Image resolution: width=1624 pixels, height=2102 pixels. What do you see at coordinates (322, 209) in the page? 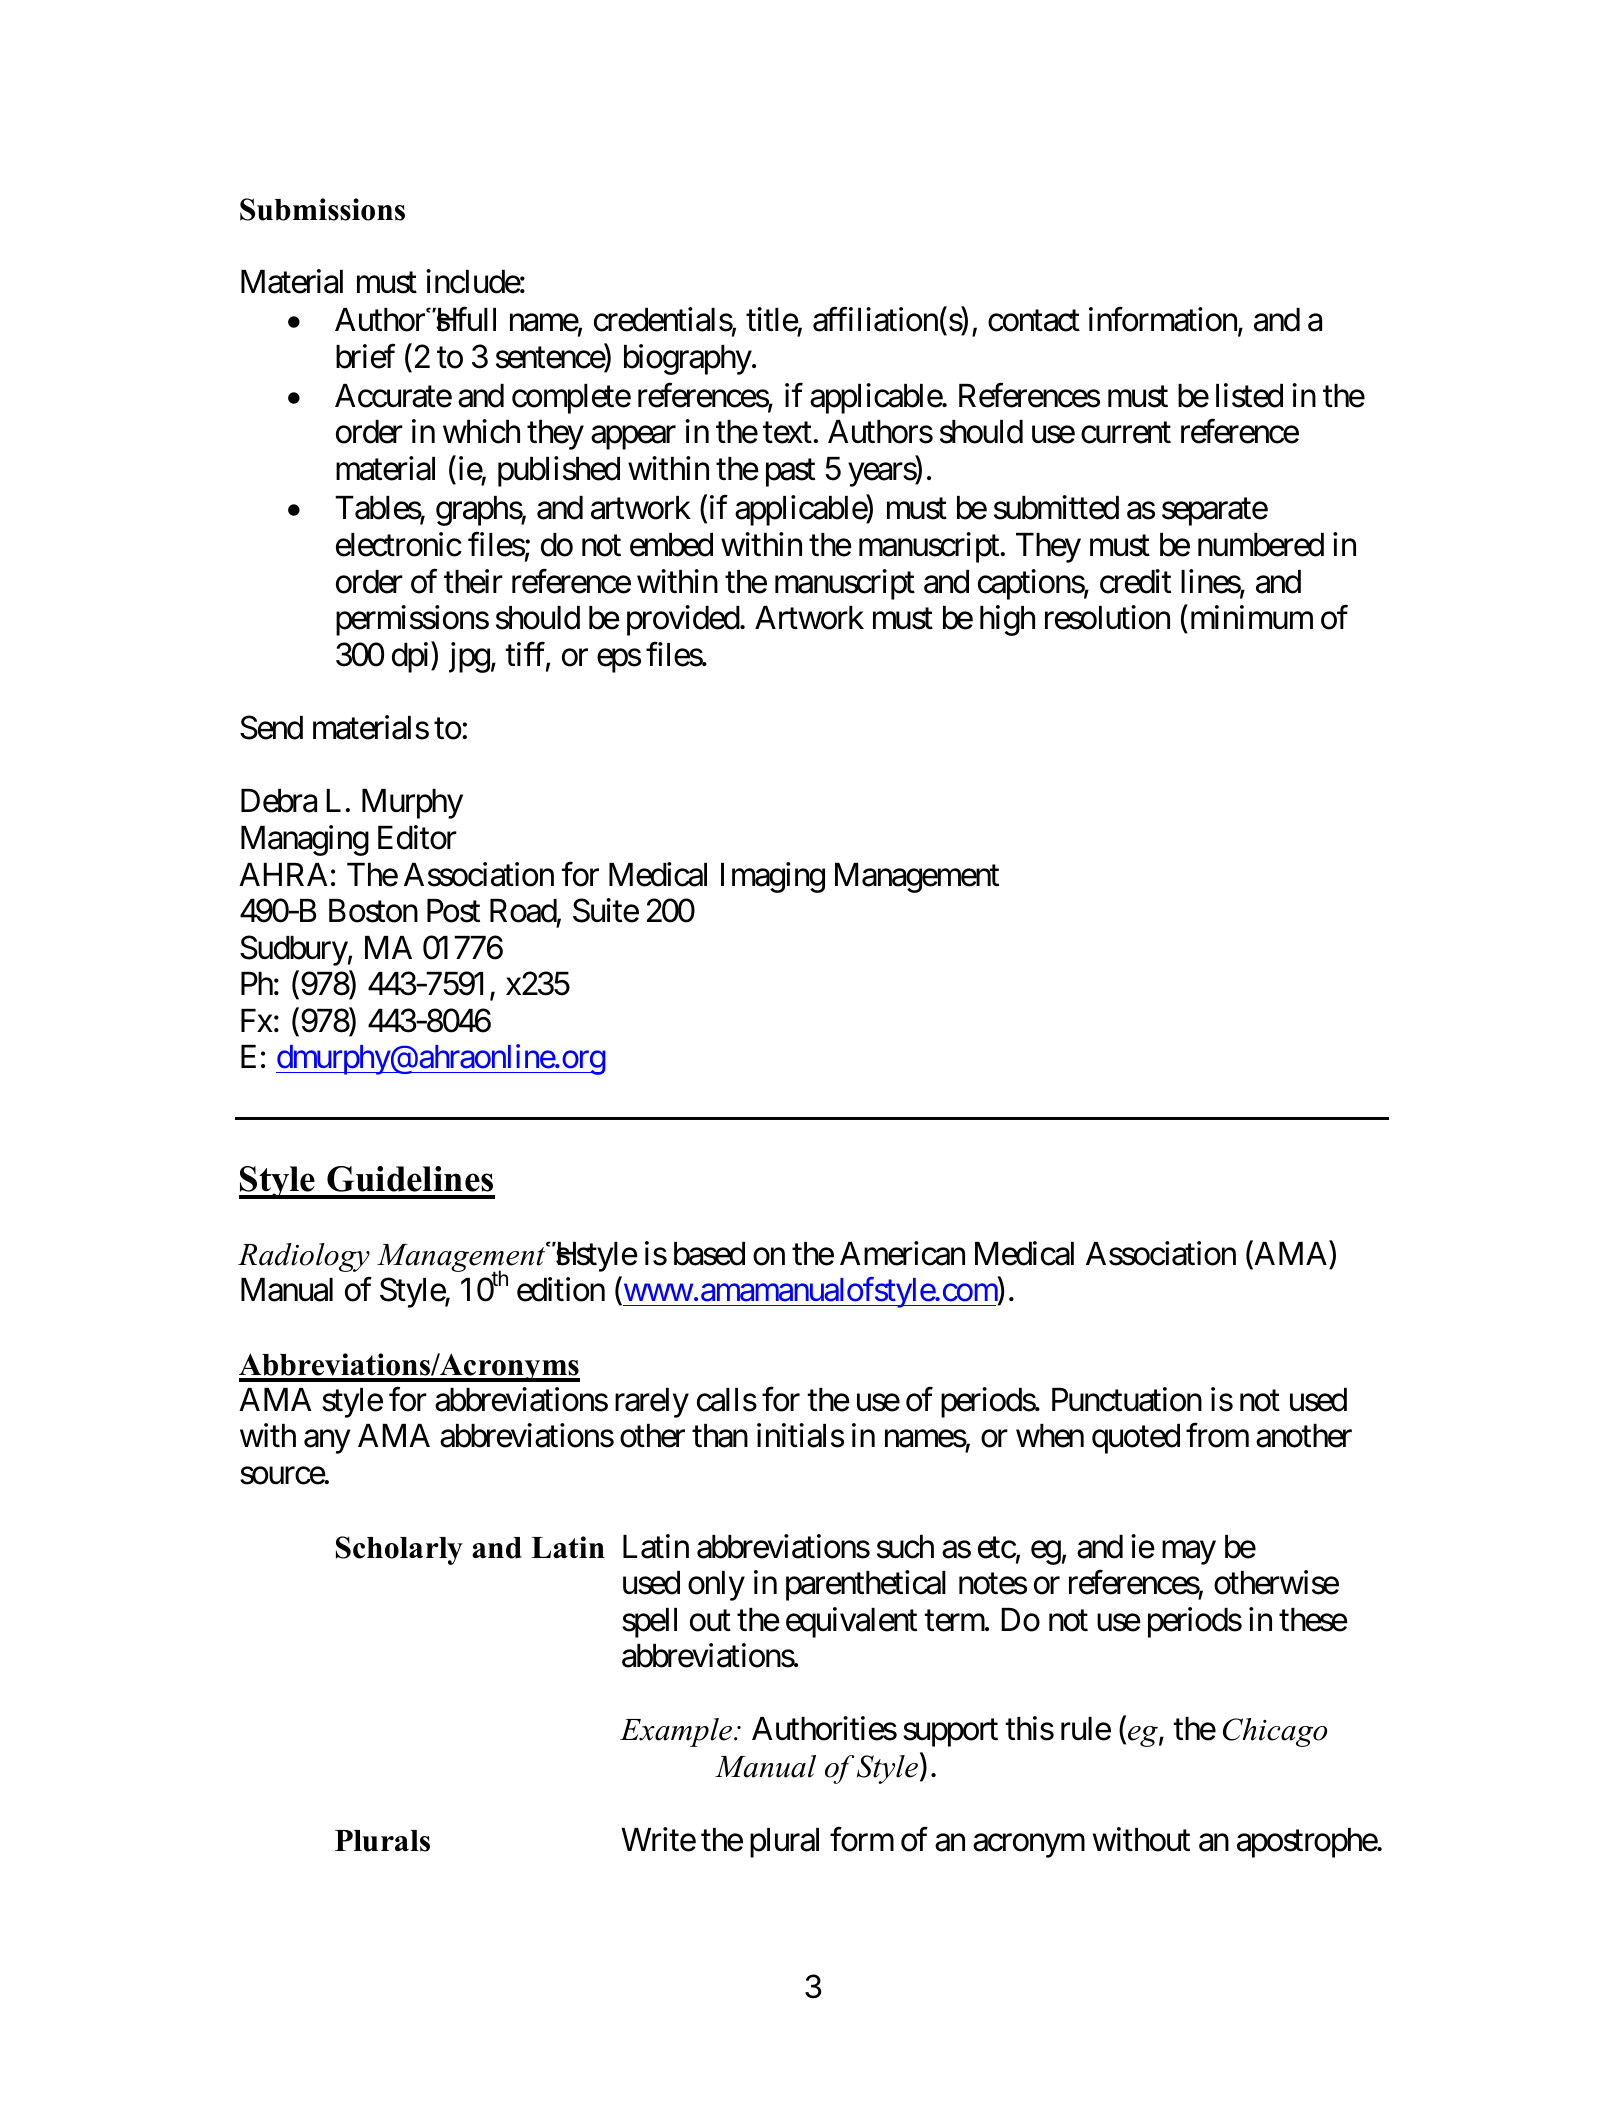
I see `Submissions` at bounding box center [322, 209].
